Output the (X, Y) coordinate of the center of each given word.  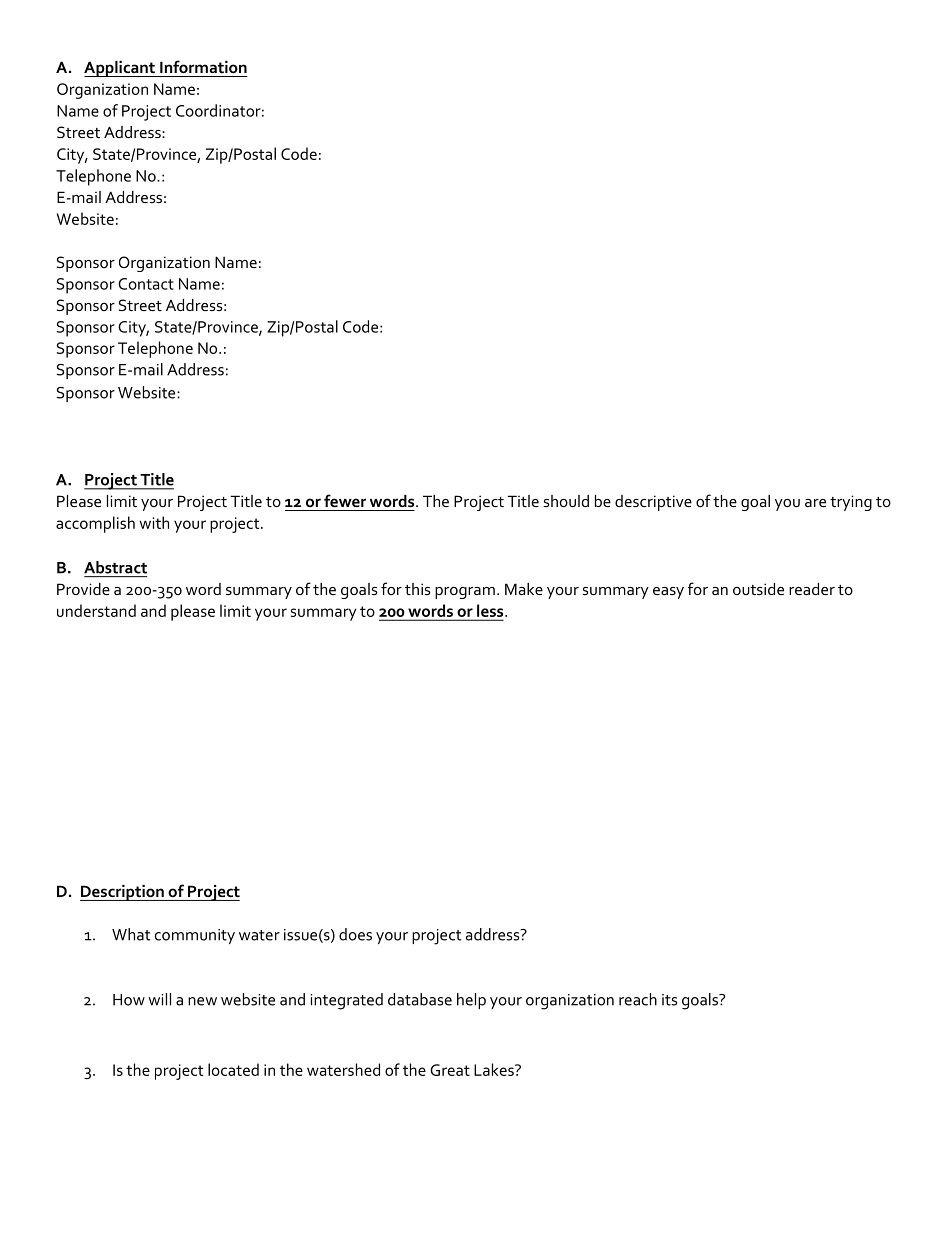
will (159, 999)
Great (450, 1070)
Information (203, 66)
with (154, 522)
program (465, 593)
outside (758, 589)
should (566, 501)
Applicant (120, 69)
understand (96, 610)
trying (851, 503)
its (669, 1000)
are (815, 503)
